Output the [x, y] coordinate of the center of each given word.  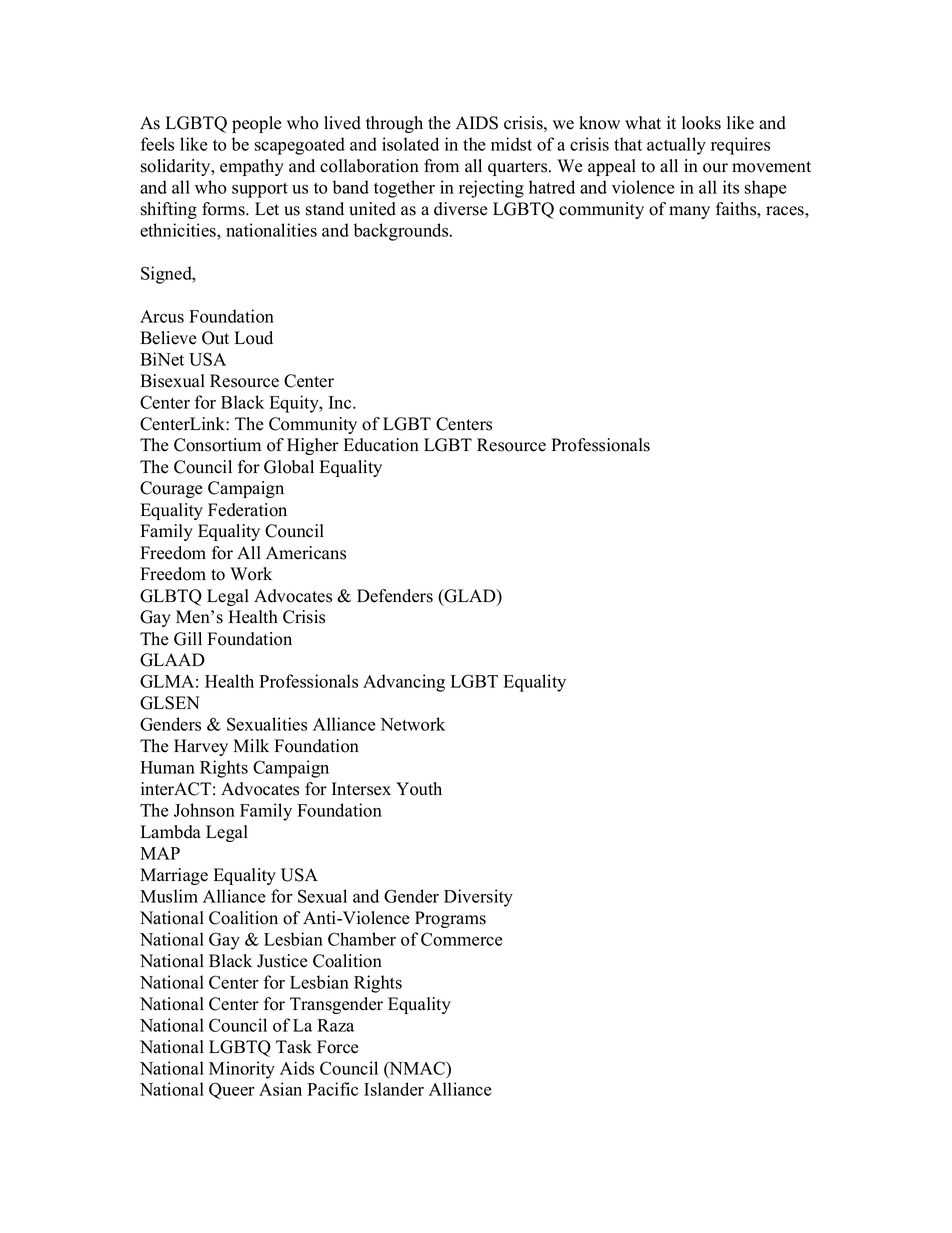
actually [676, 146]
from [441, 166]
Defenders [395, 596]
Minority [242, 1070]
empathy [252, 167]
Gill [188, 639]
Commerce [462, 939]
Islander [394, 1089]
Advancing [404, 683]
